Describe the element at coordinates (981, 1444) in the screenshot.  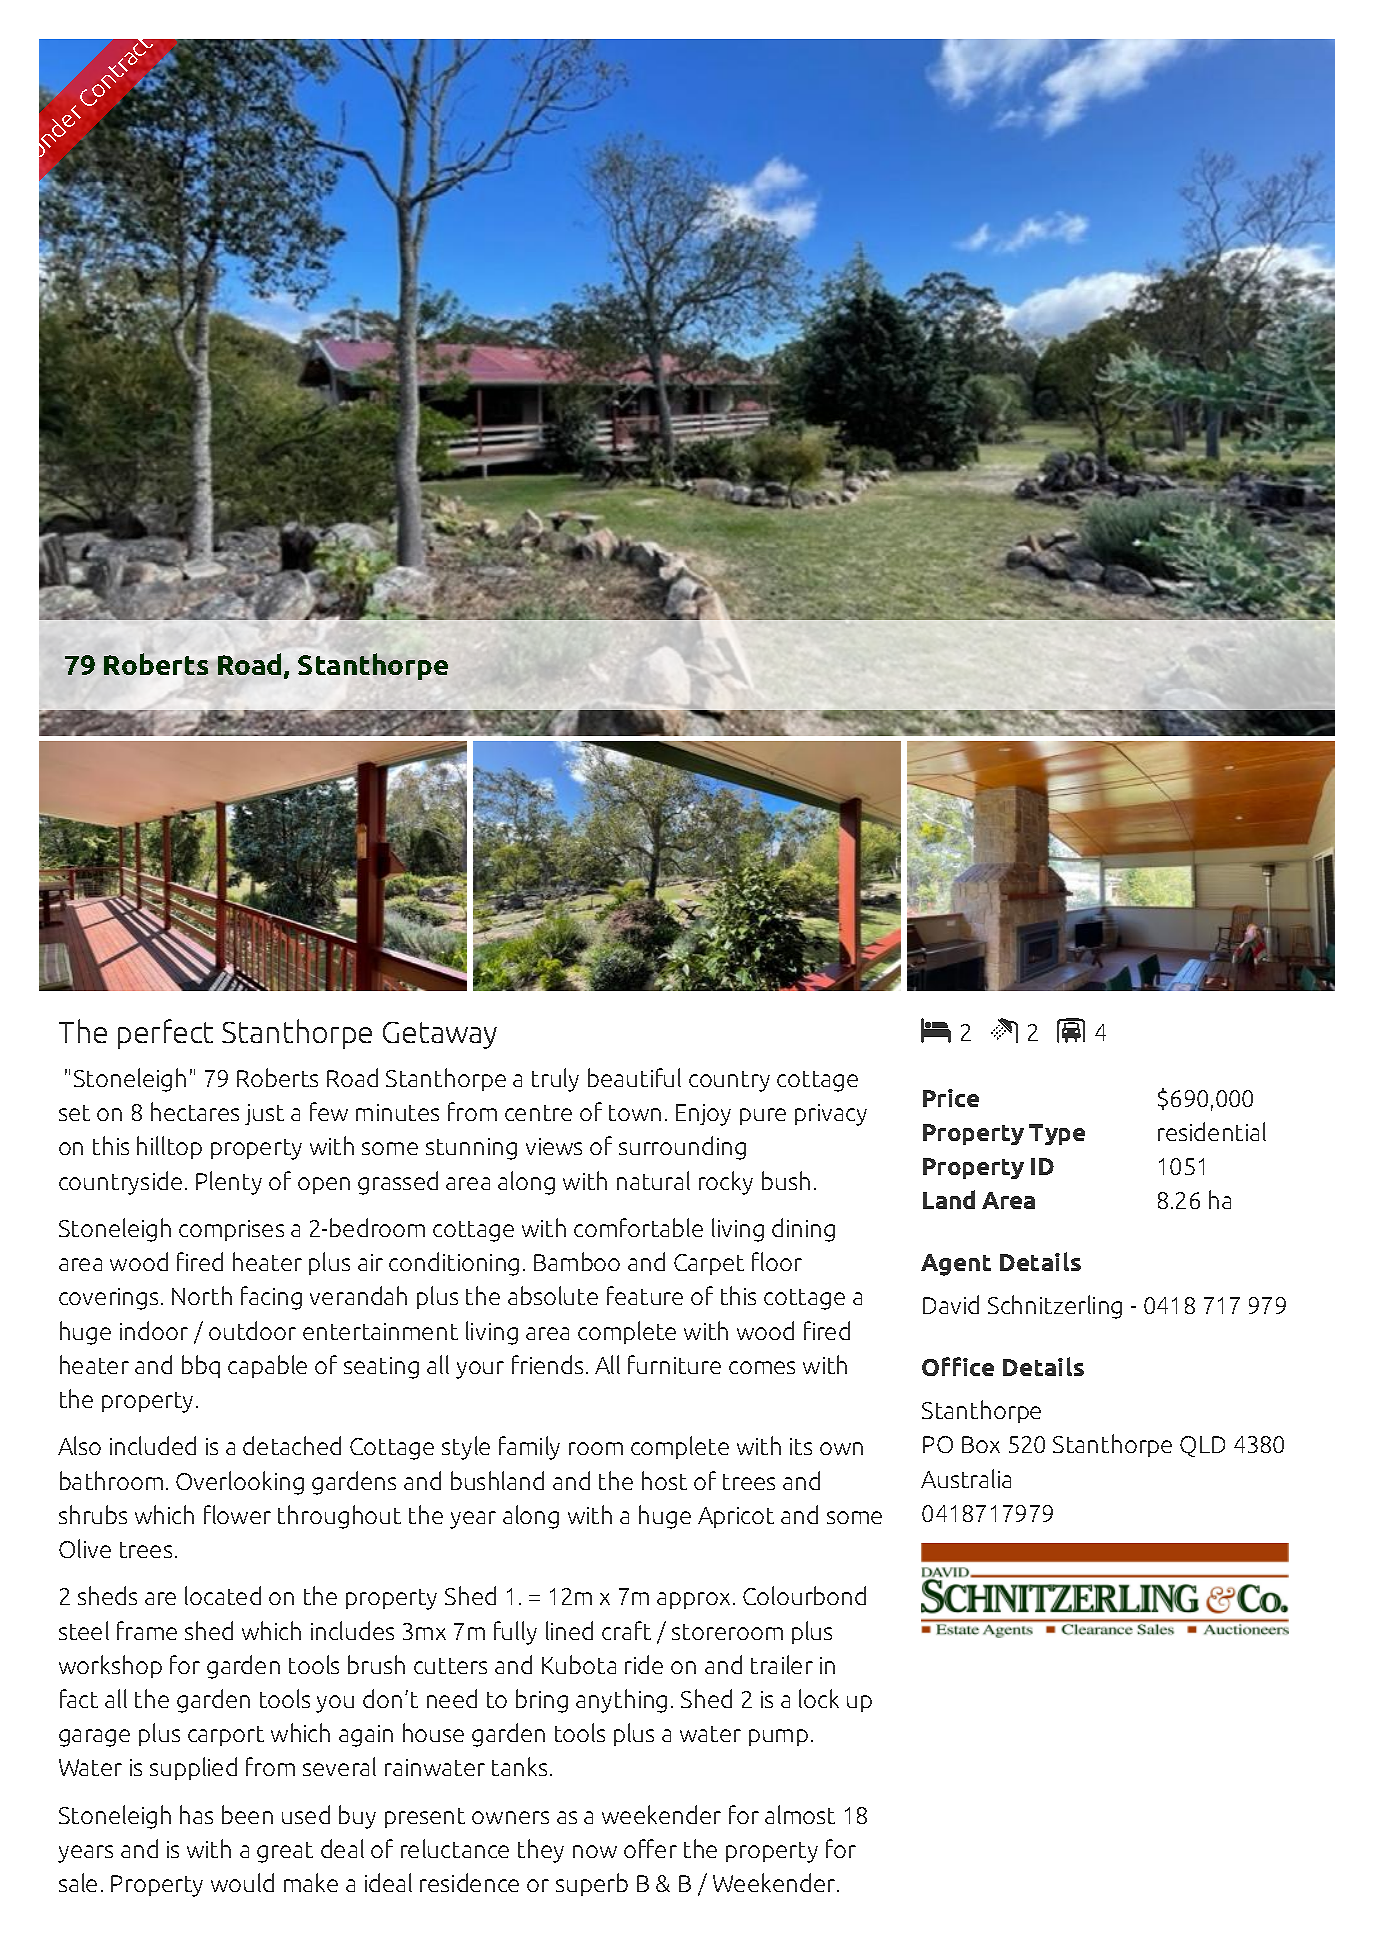
I see `Box` at that location.
